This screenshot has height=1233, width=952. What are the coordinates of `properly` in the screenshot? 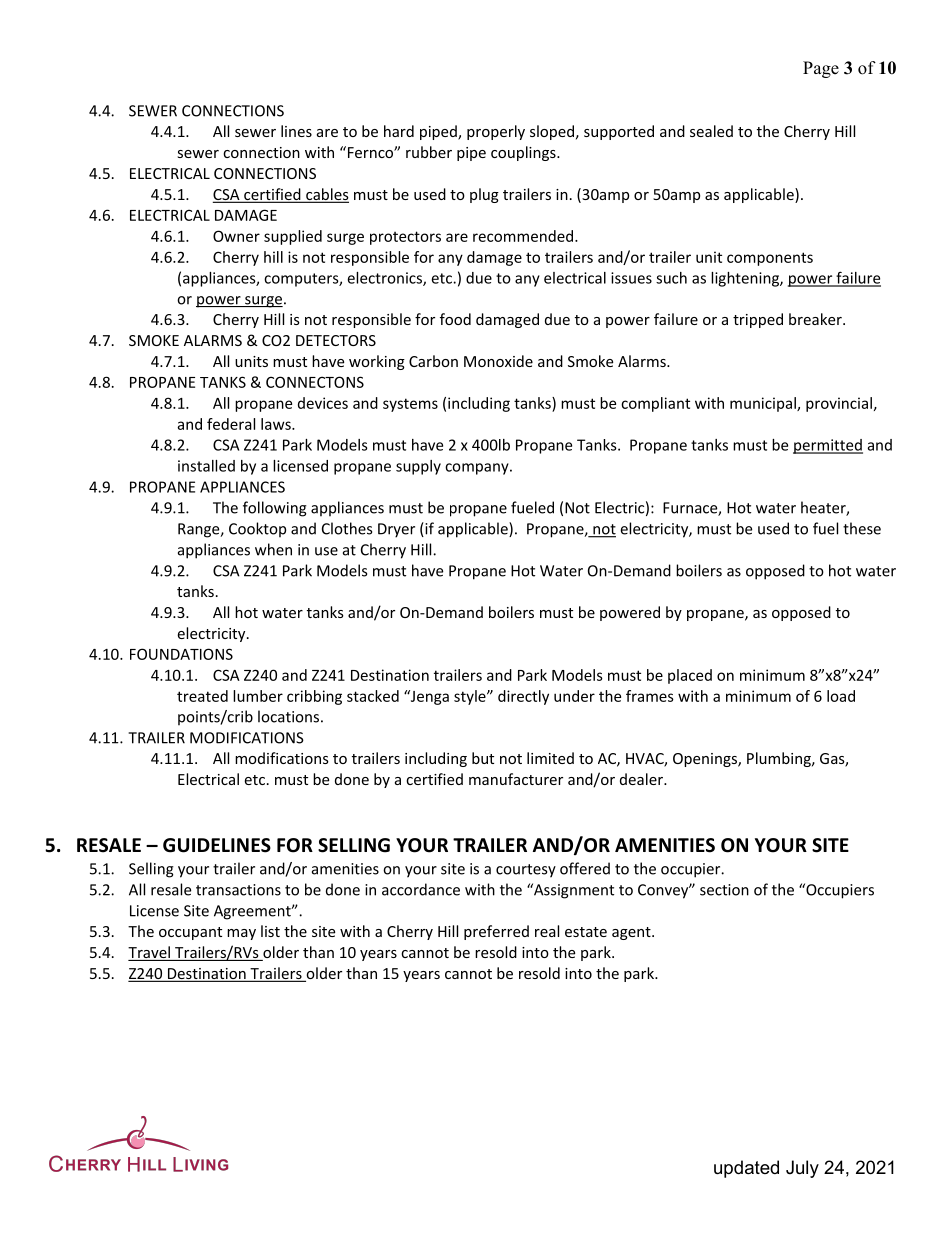 It's located at (496, 132).
